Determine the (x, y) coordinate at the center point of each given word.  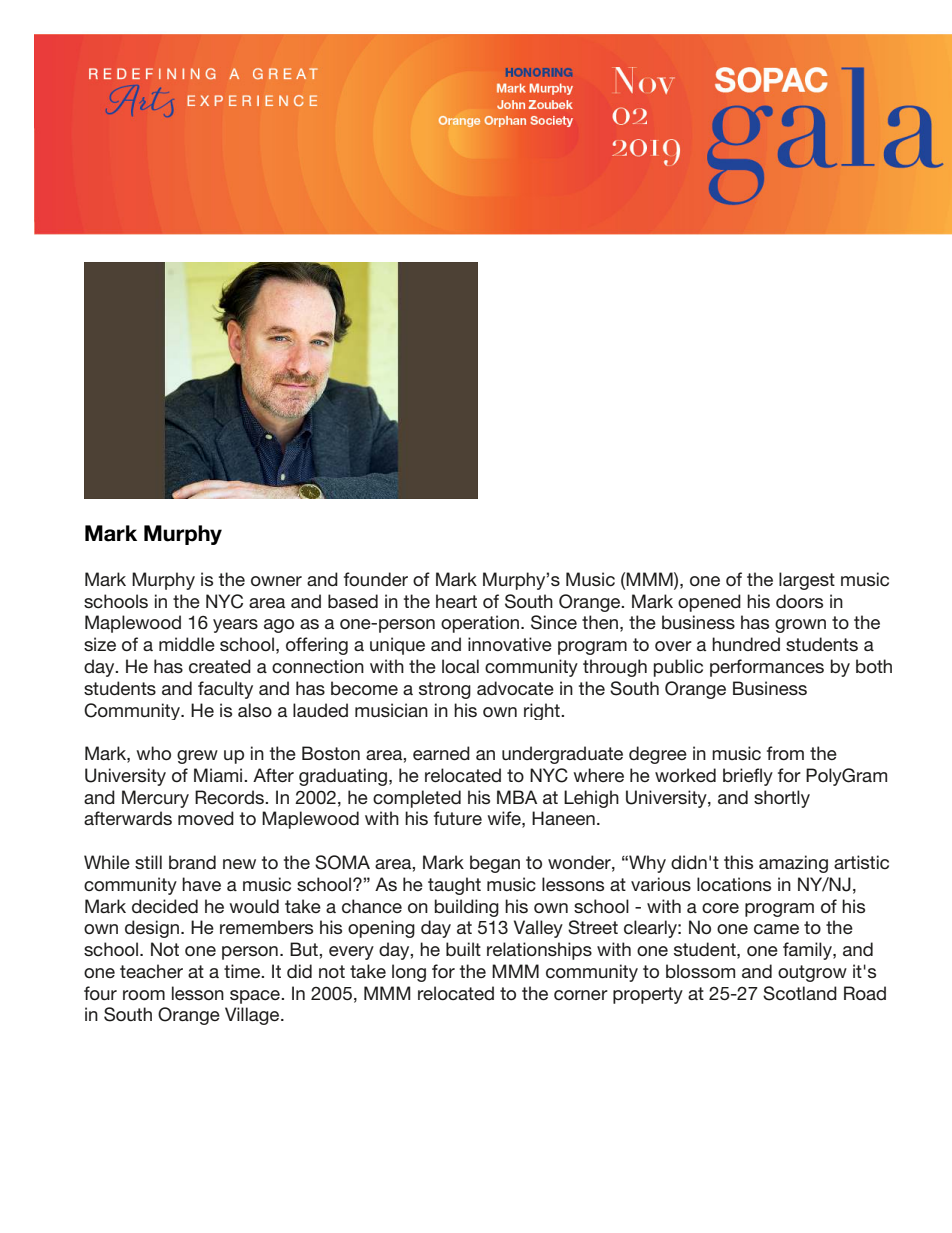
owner (276, 581)
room (144, 995)
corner (581, 995)
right (543, 711)
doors (799, 601)
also (255, 710)
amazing (793, 864)
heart (456, 601)
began (495, 864)
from (785, 753)
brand (192, 862)
